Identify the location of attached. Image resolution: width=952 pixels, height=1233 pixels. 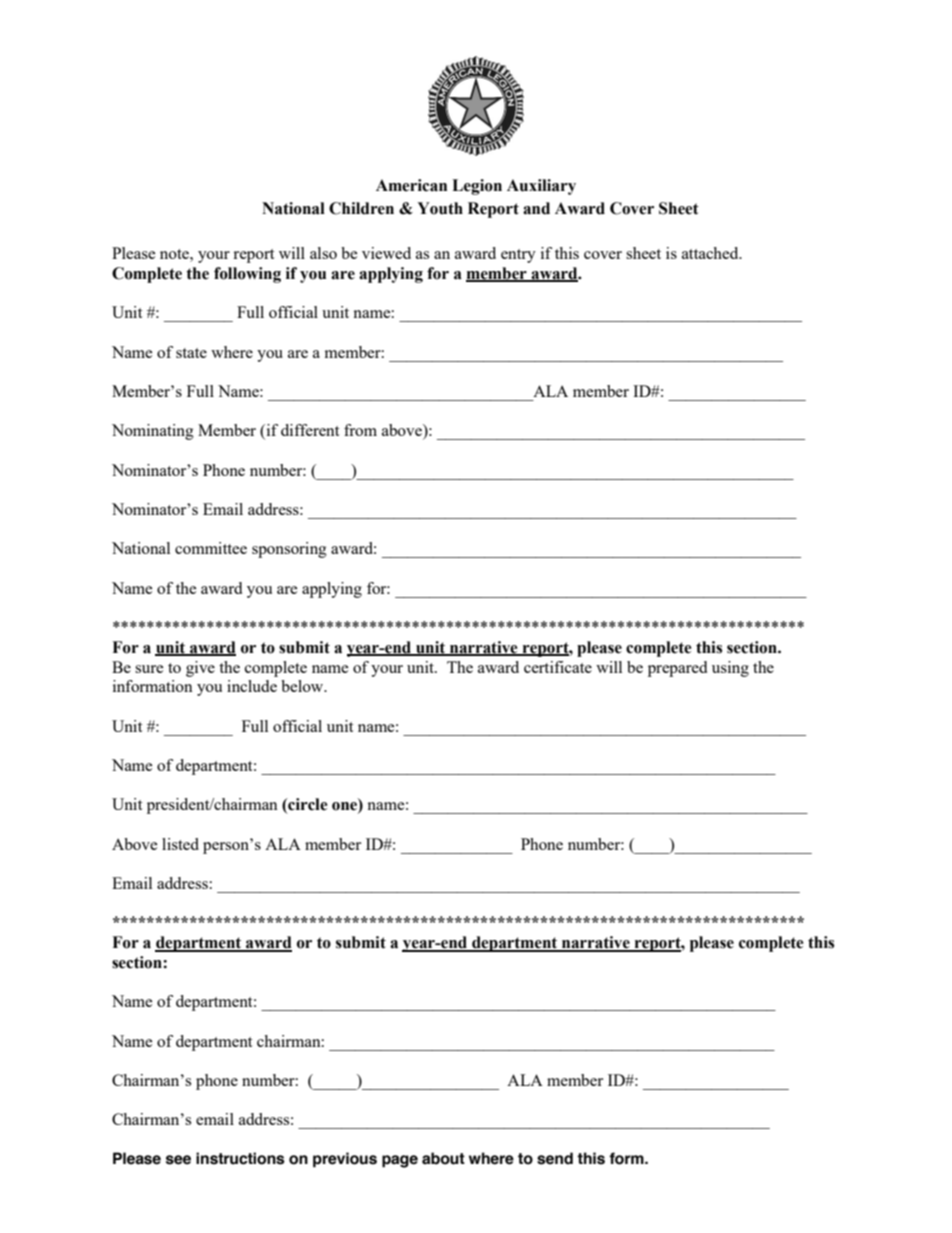
(711, 253).
